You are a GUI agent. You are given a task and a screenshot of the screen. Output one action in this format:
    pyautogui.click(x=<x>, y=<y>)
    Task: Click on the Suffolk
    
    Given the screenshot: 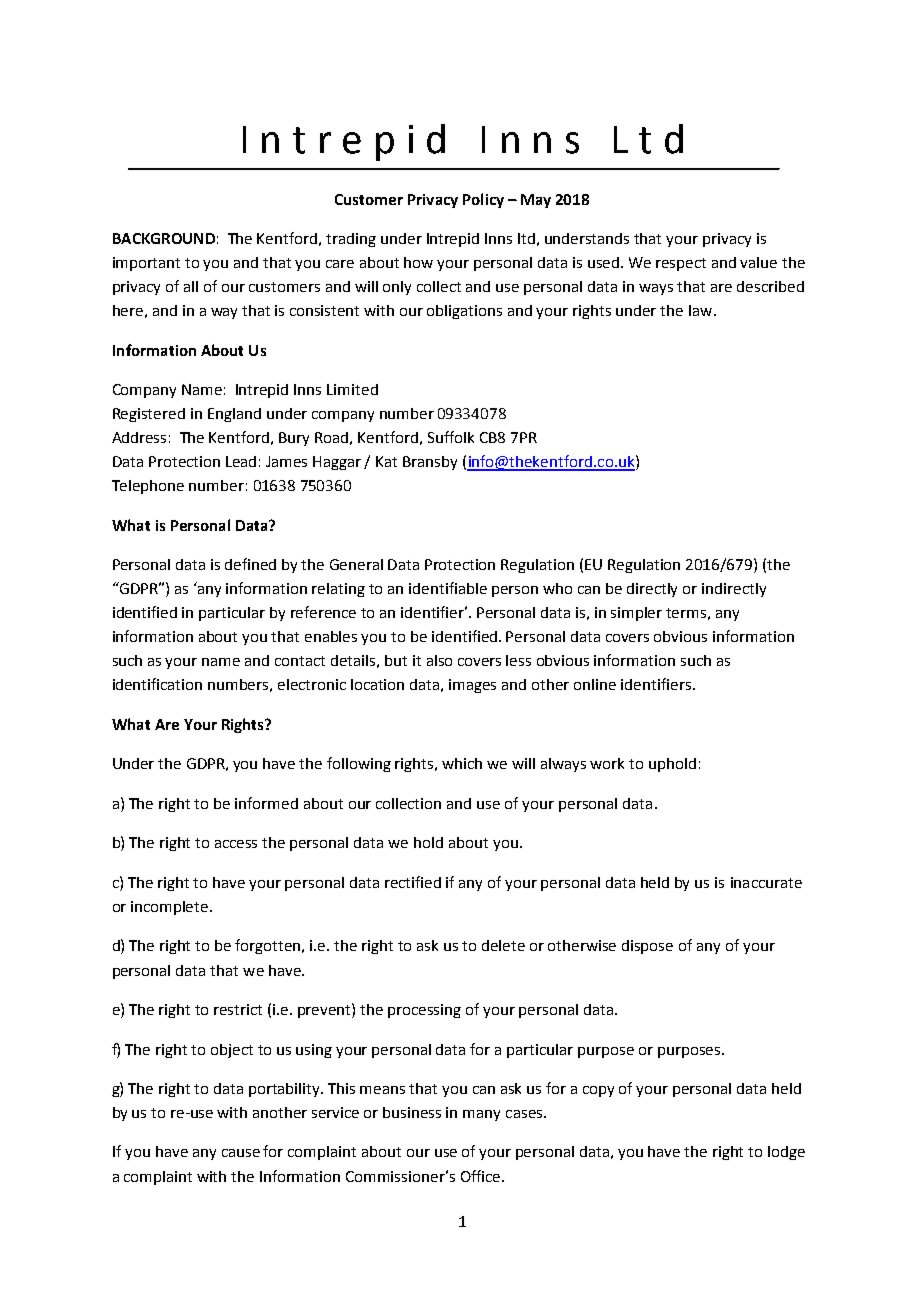 What is the action you would take?
    pyautogui.click(x=451, y=437)
